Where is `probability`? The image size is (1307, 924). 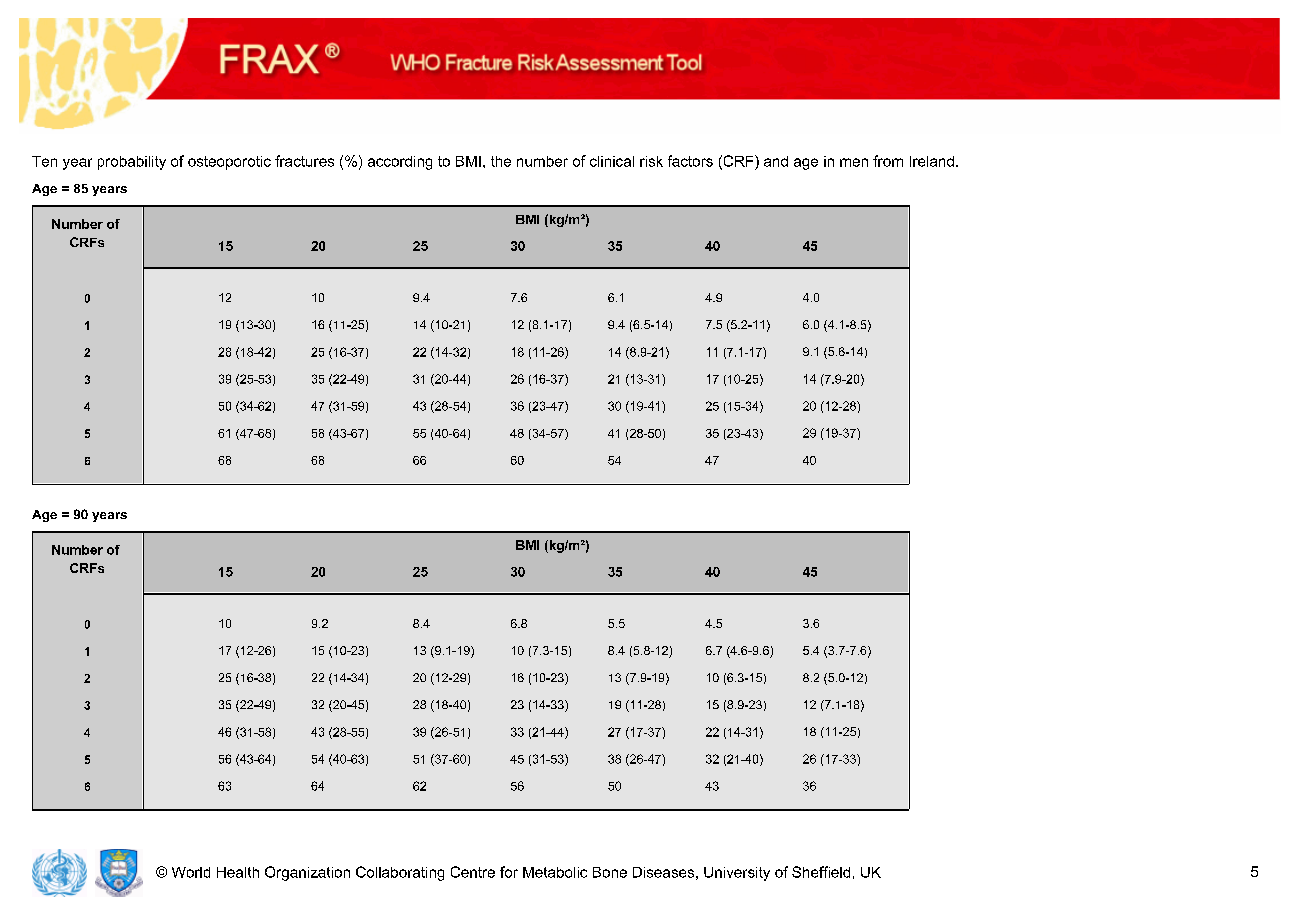
probability is located at coordinates (132, 163).
